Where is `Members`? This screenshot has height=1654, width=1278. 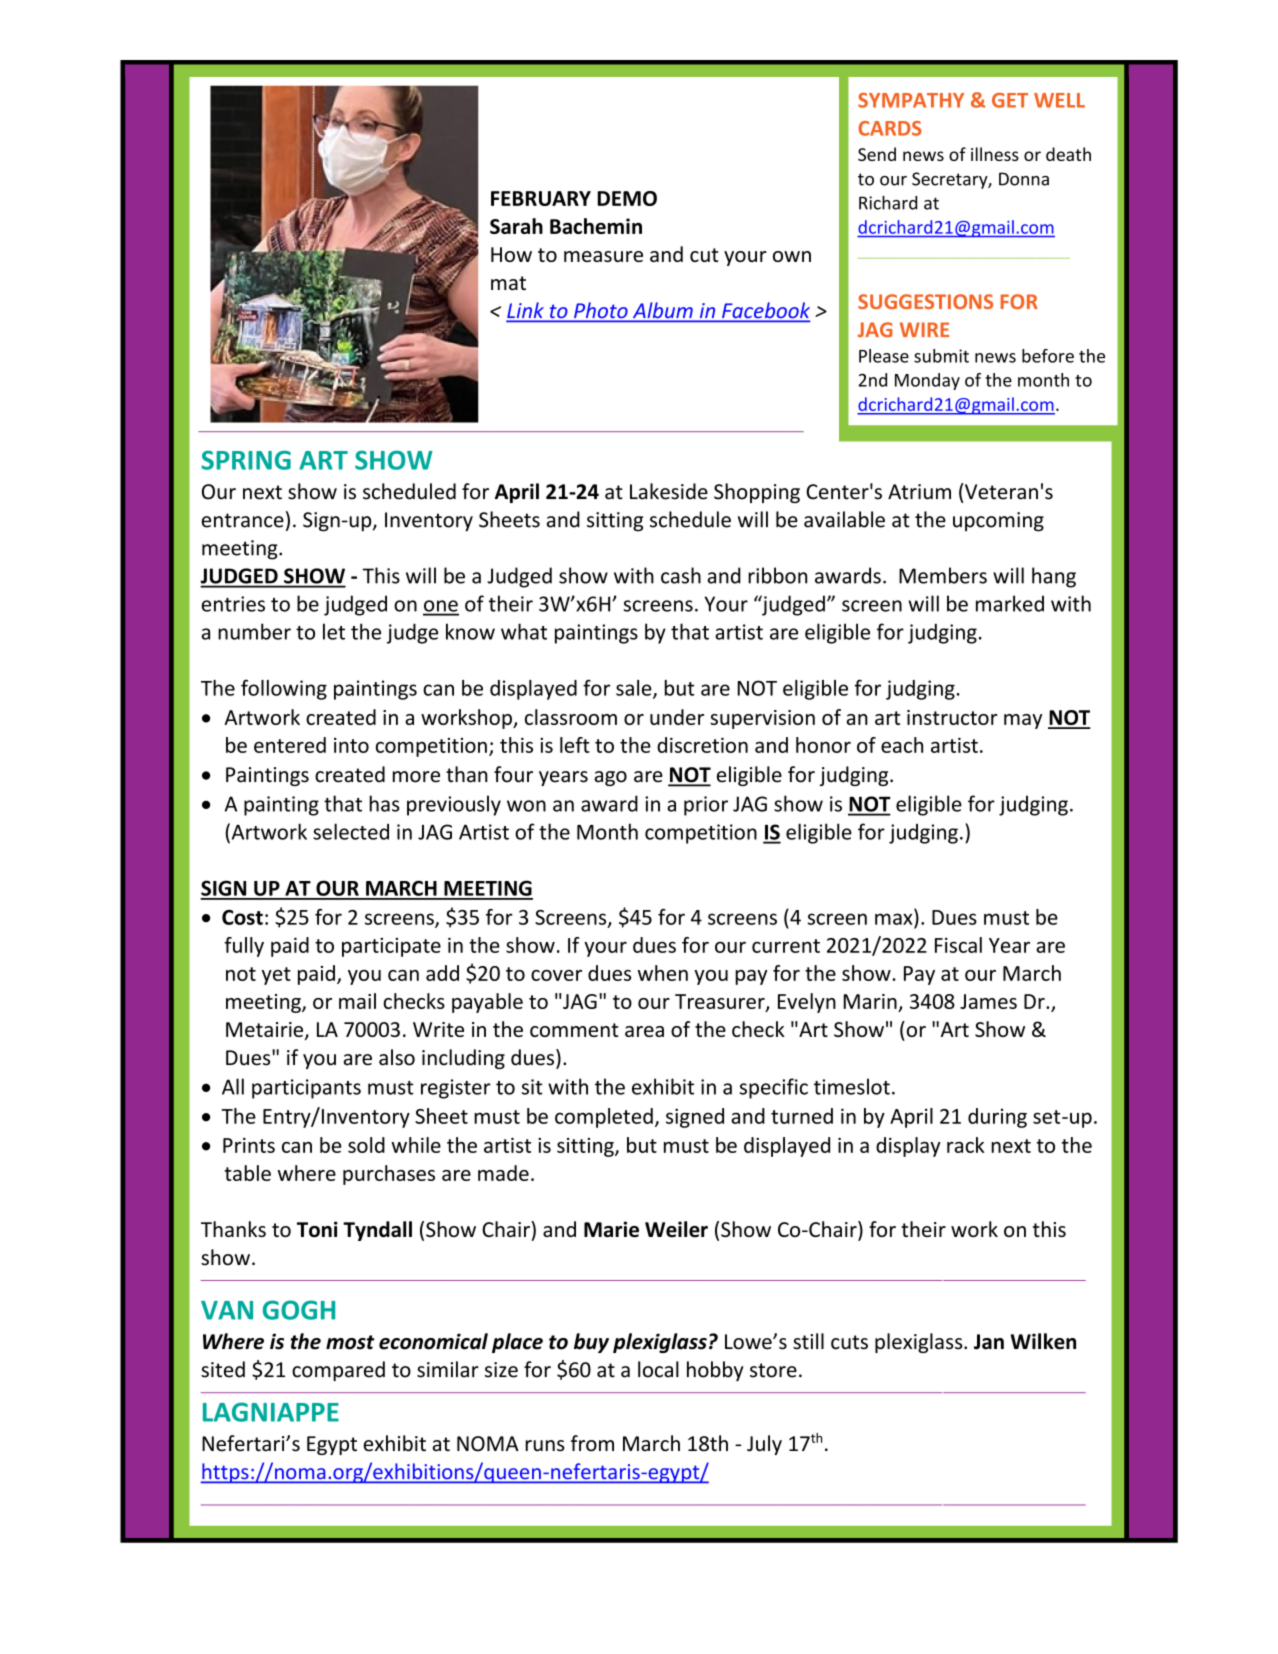 Members is located at coordinates (943, 575).
